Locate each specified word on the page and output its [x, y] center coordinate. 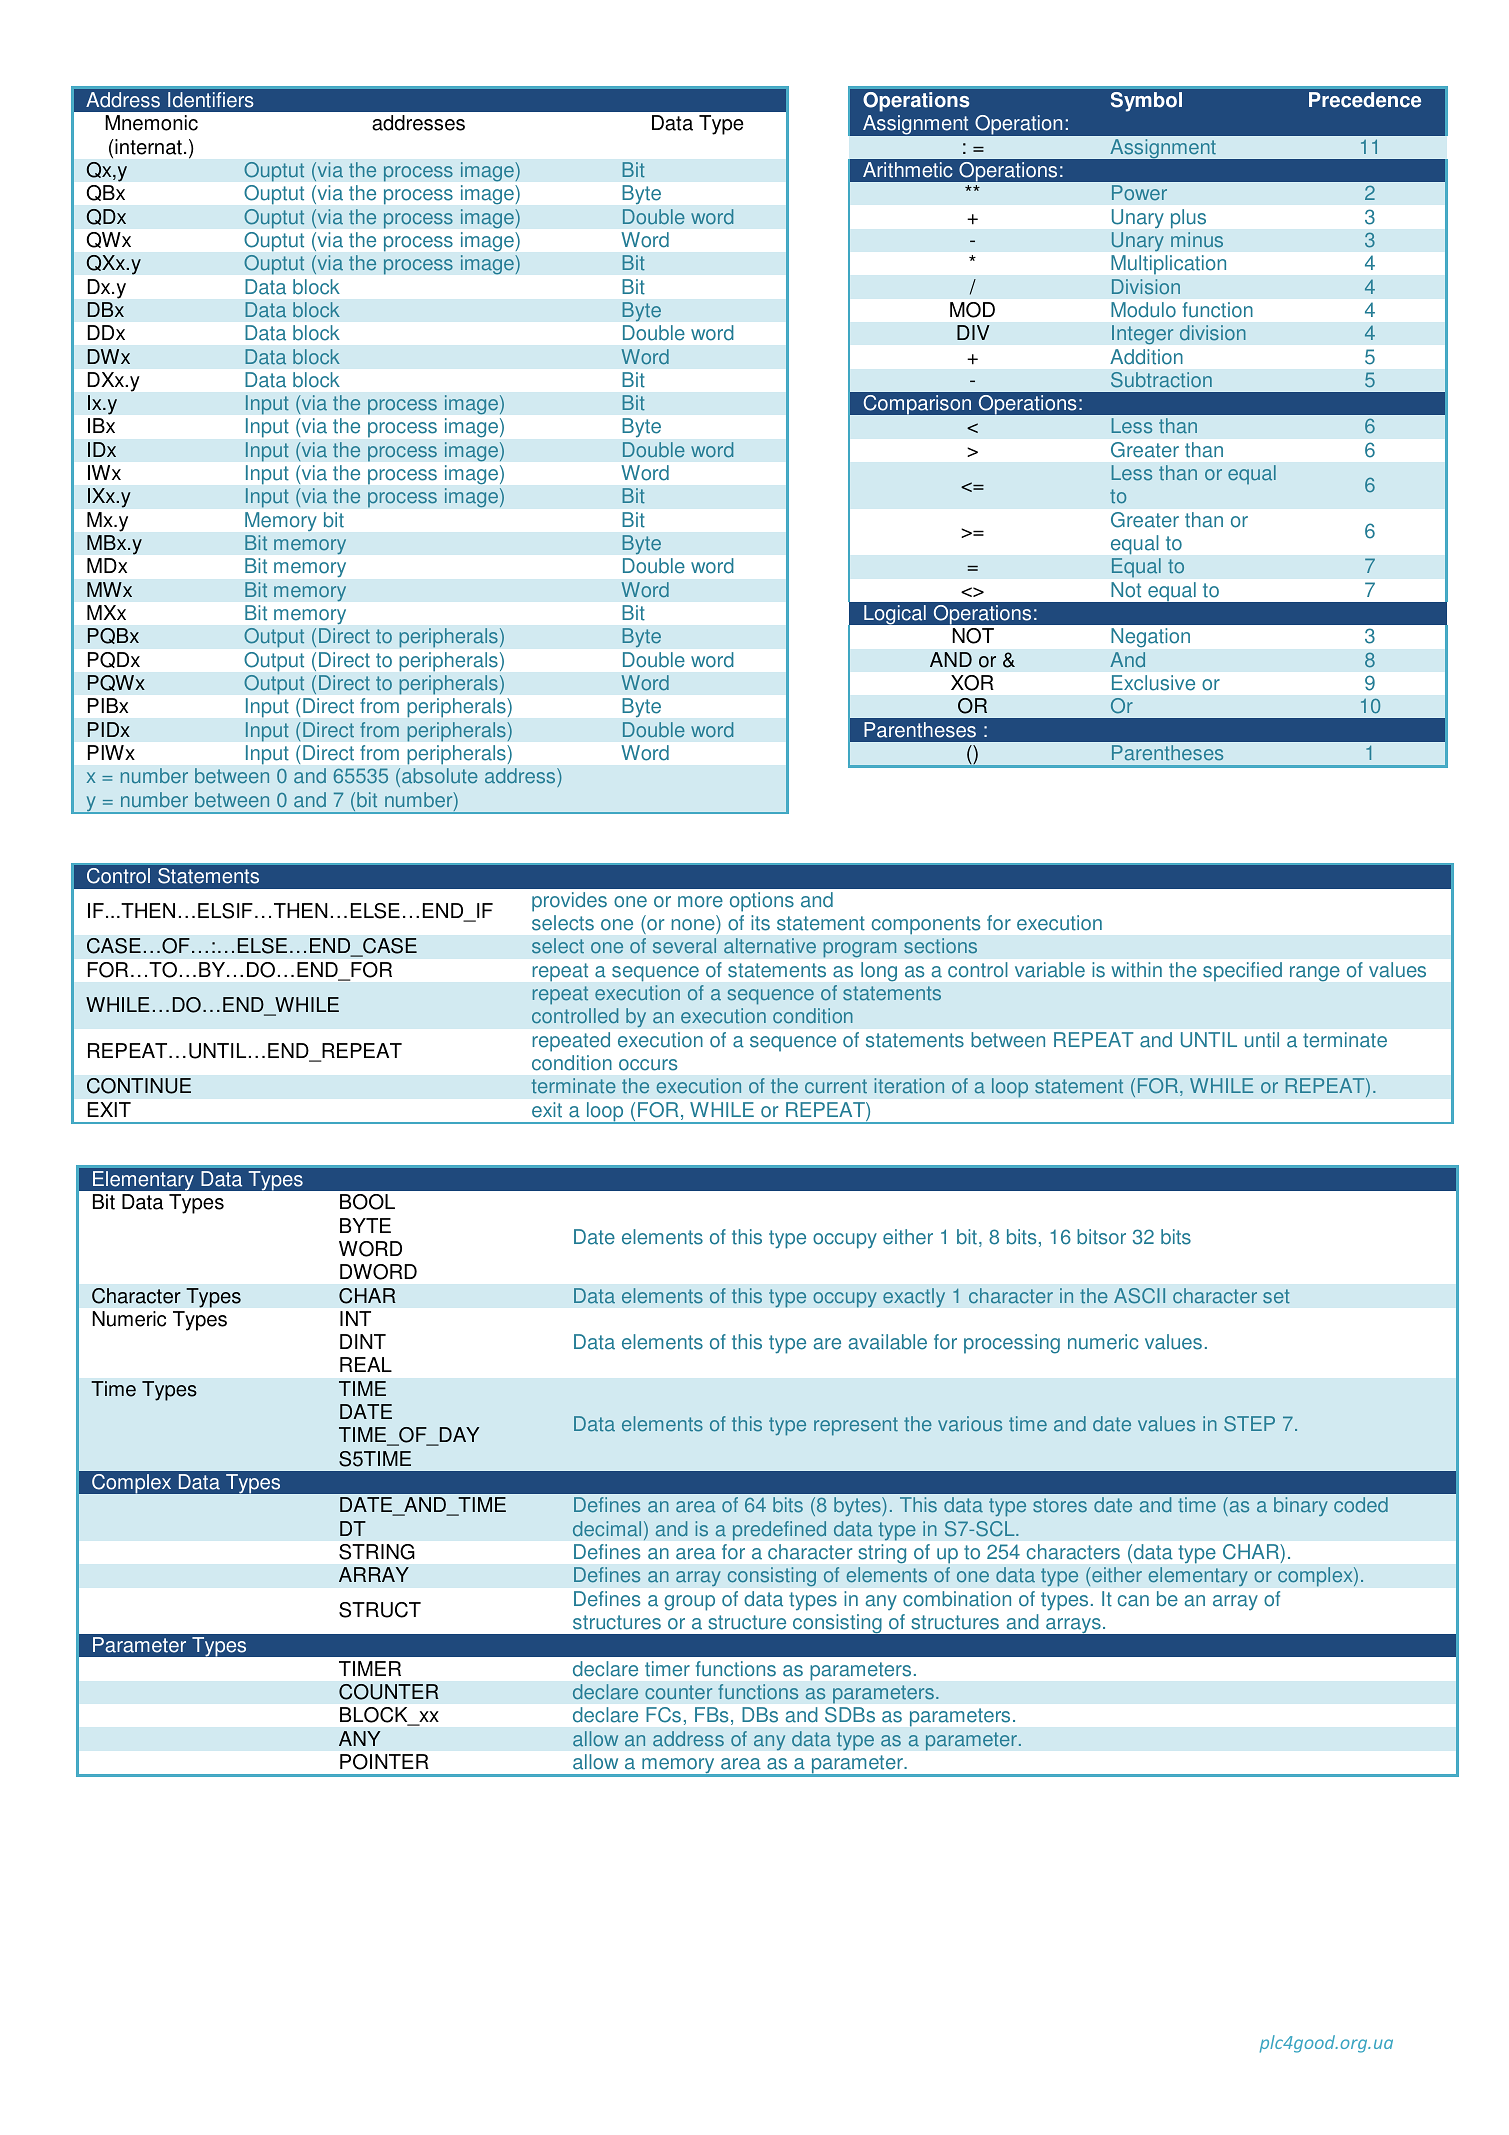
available [888, 1342]
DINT [363, 1341]
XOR [972, 683]
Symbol [1146, 102]
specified [1242, 971]
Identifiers [211, 100]
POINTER [384, 1762]
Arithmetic [907, 170]
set [1276, 1296]
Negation [1150, 637]
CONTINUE [139, 1086]
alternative [770, 946]
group [689, 1603]
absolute [440, 776]
